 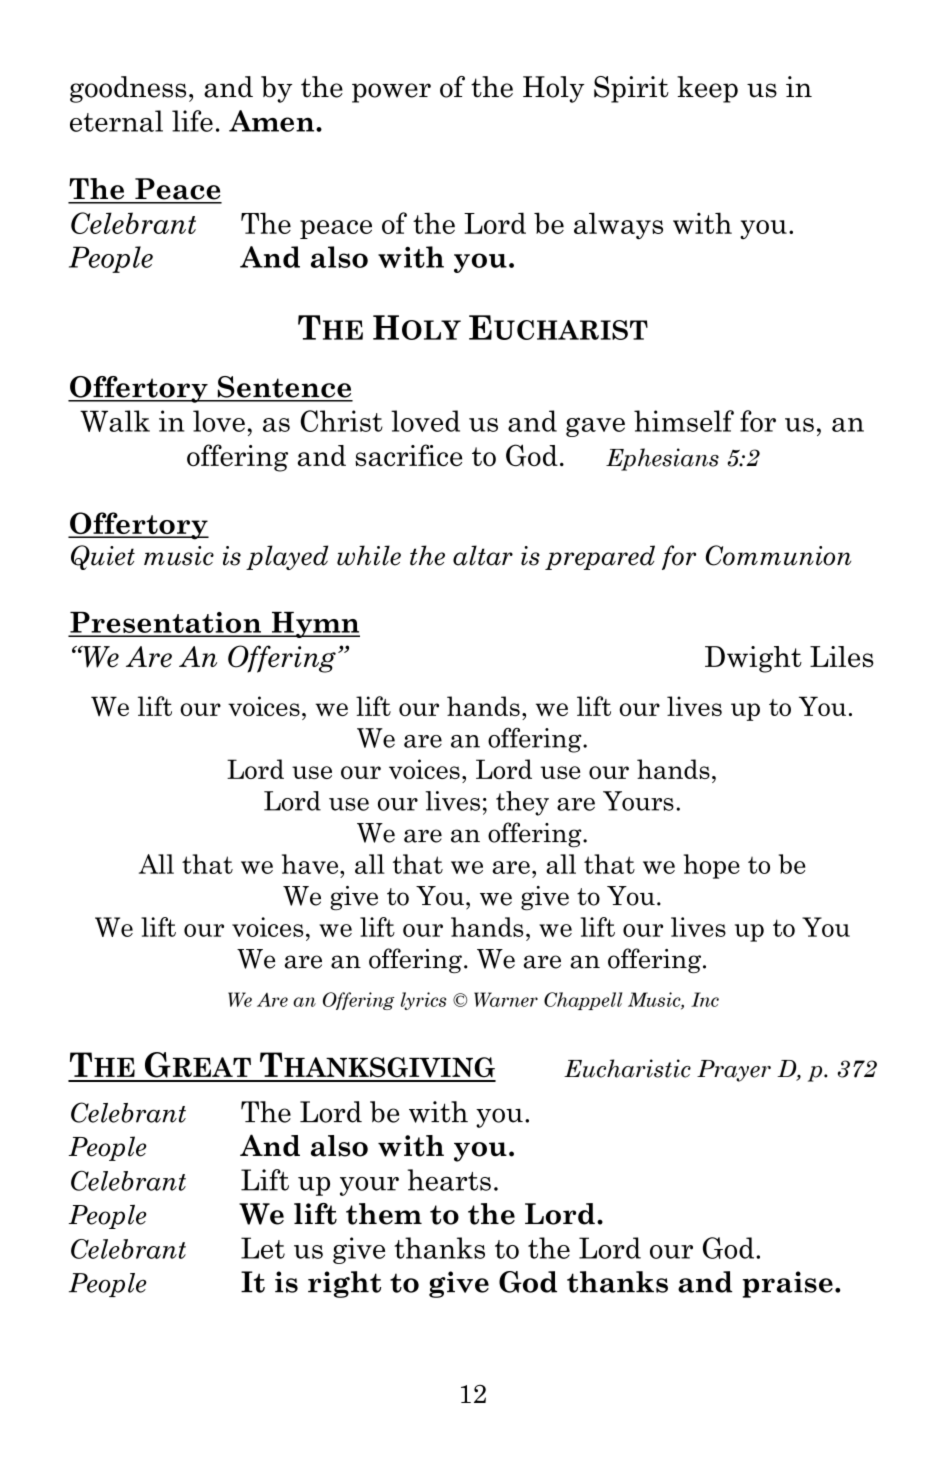 What do you see at coordinates (391, 93) in the screenshot?
I see `power` at bounding box center [391, 93].
